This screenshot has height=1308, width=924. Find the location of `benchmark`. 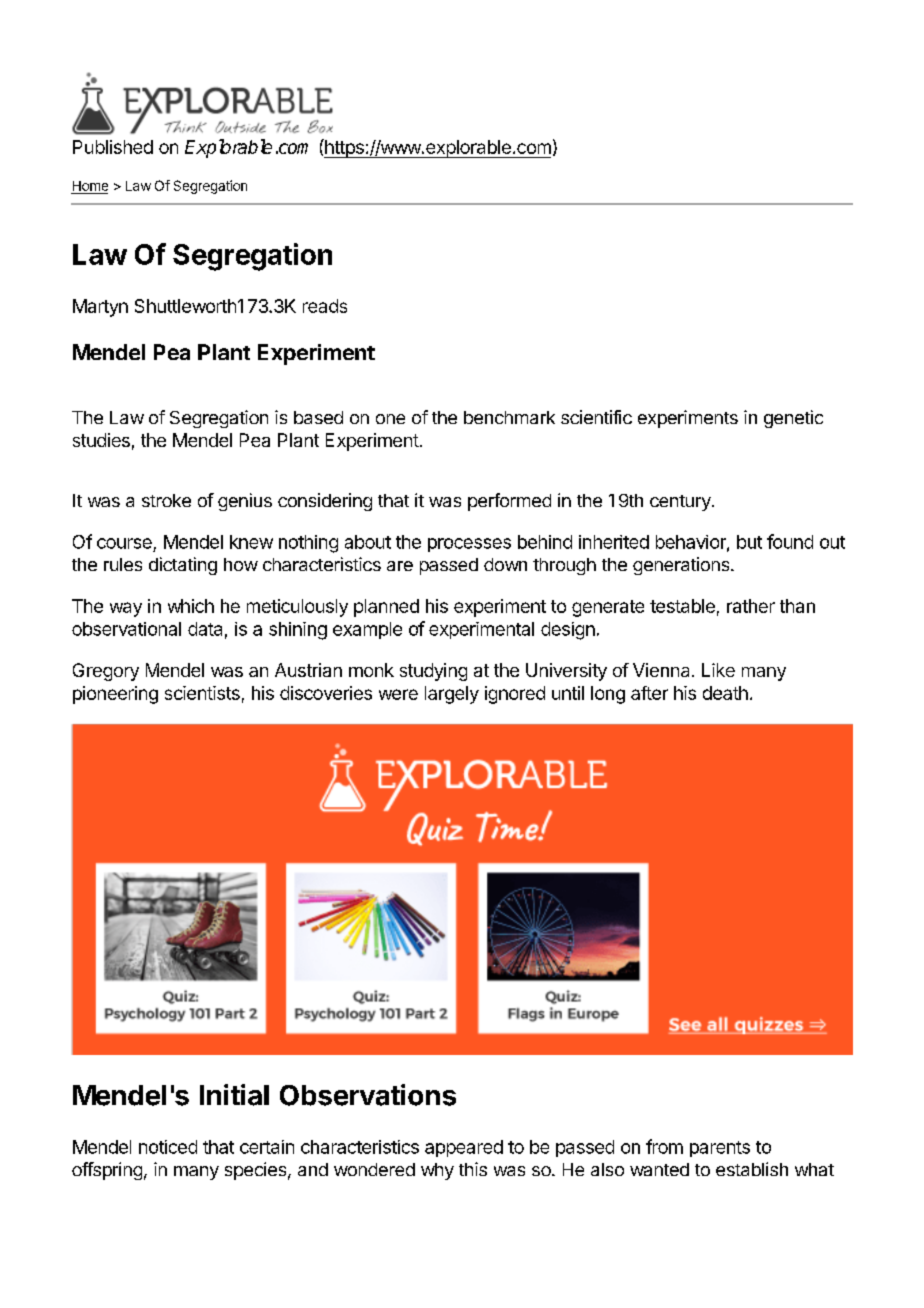

benchmark is located at coordinates (509, 417).
